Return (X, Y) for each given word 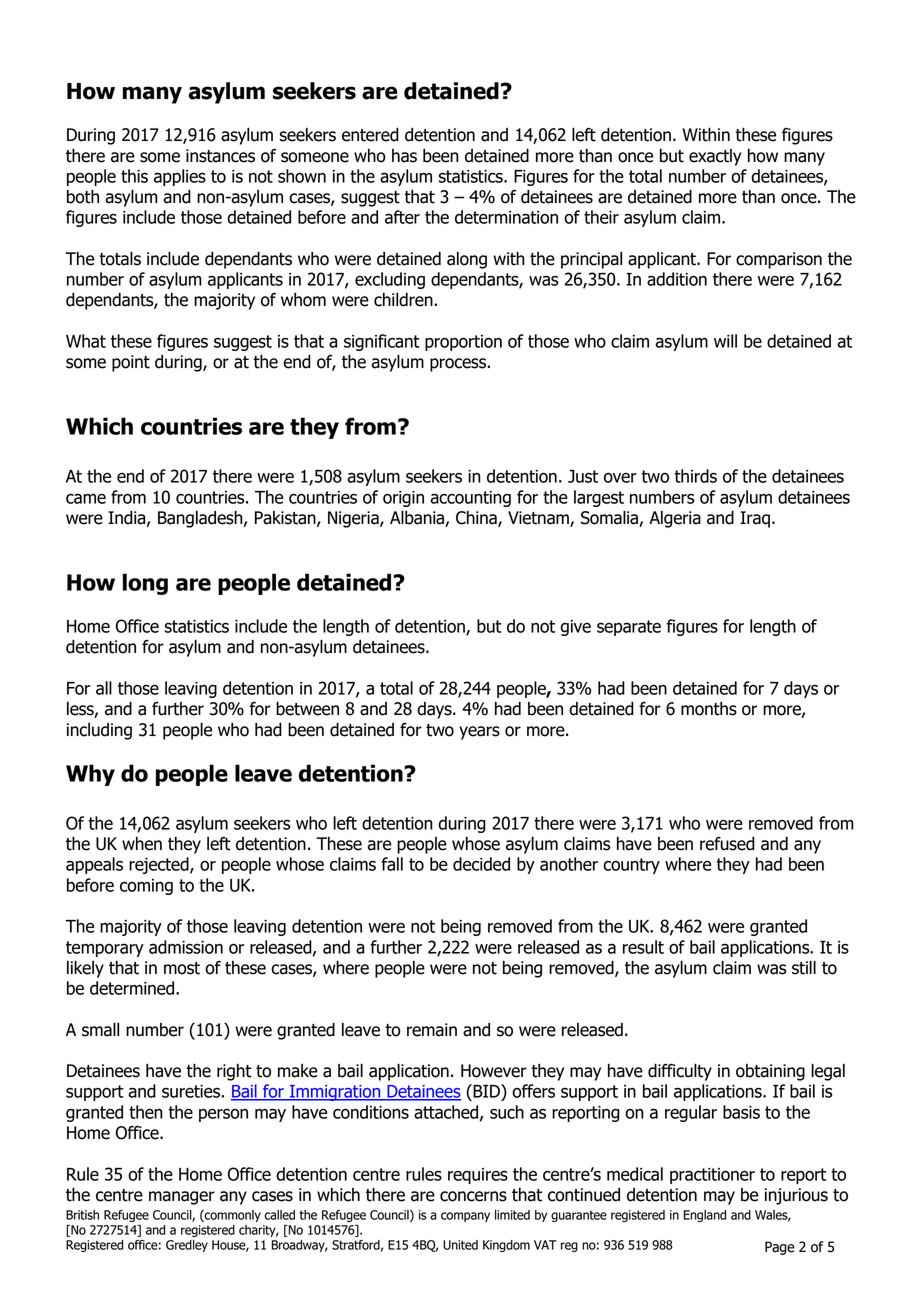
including (99, 731)
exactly (715, 157)
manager (182, 1198)
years (479, 733)
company (465, 1217)
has (404, 156)
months (709, 709)
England (705, 1216)
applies (180, 177)
